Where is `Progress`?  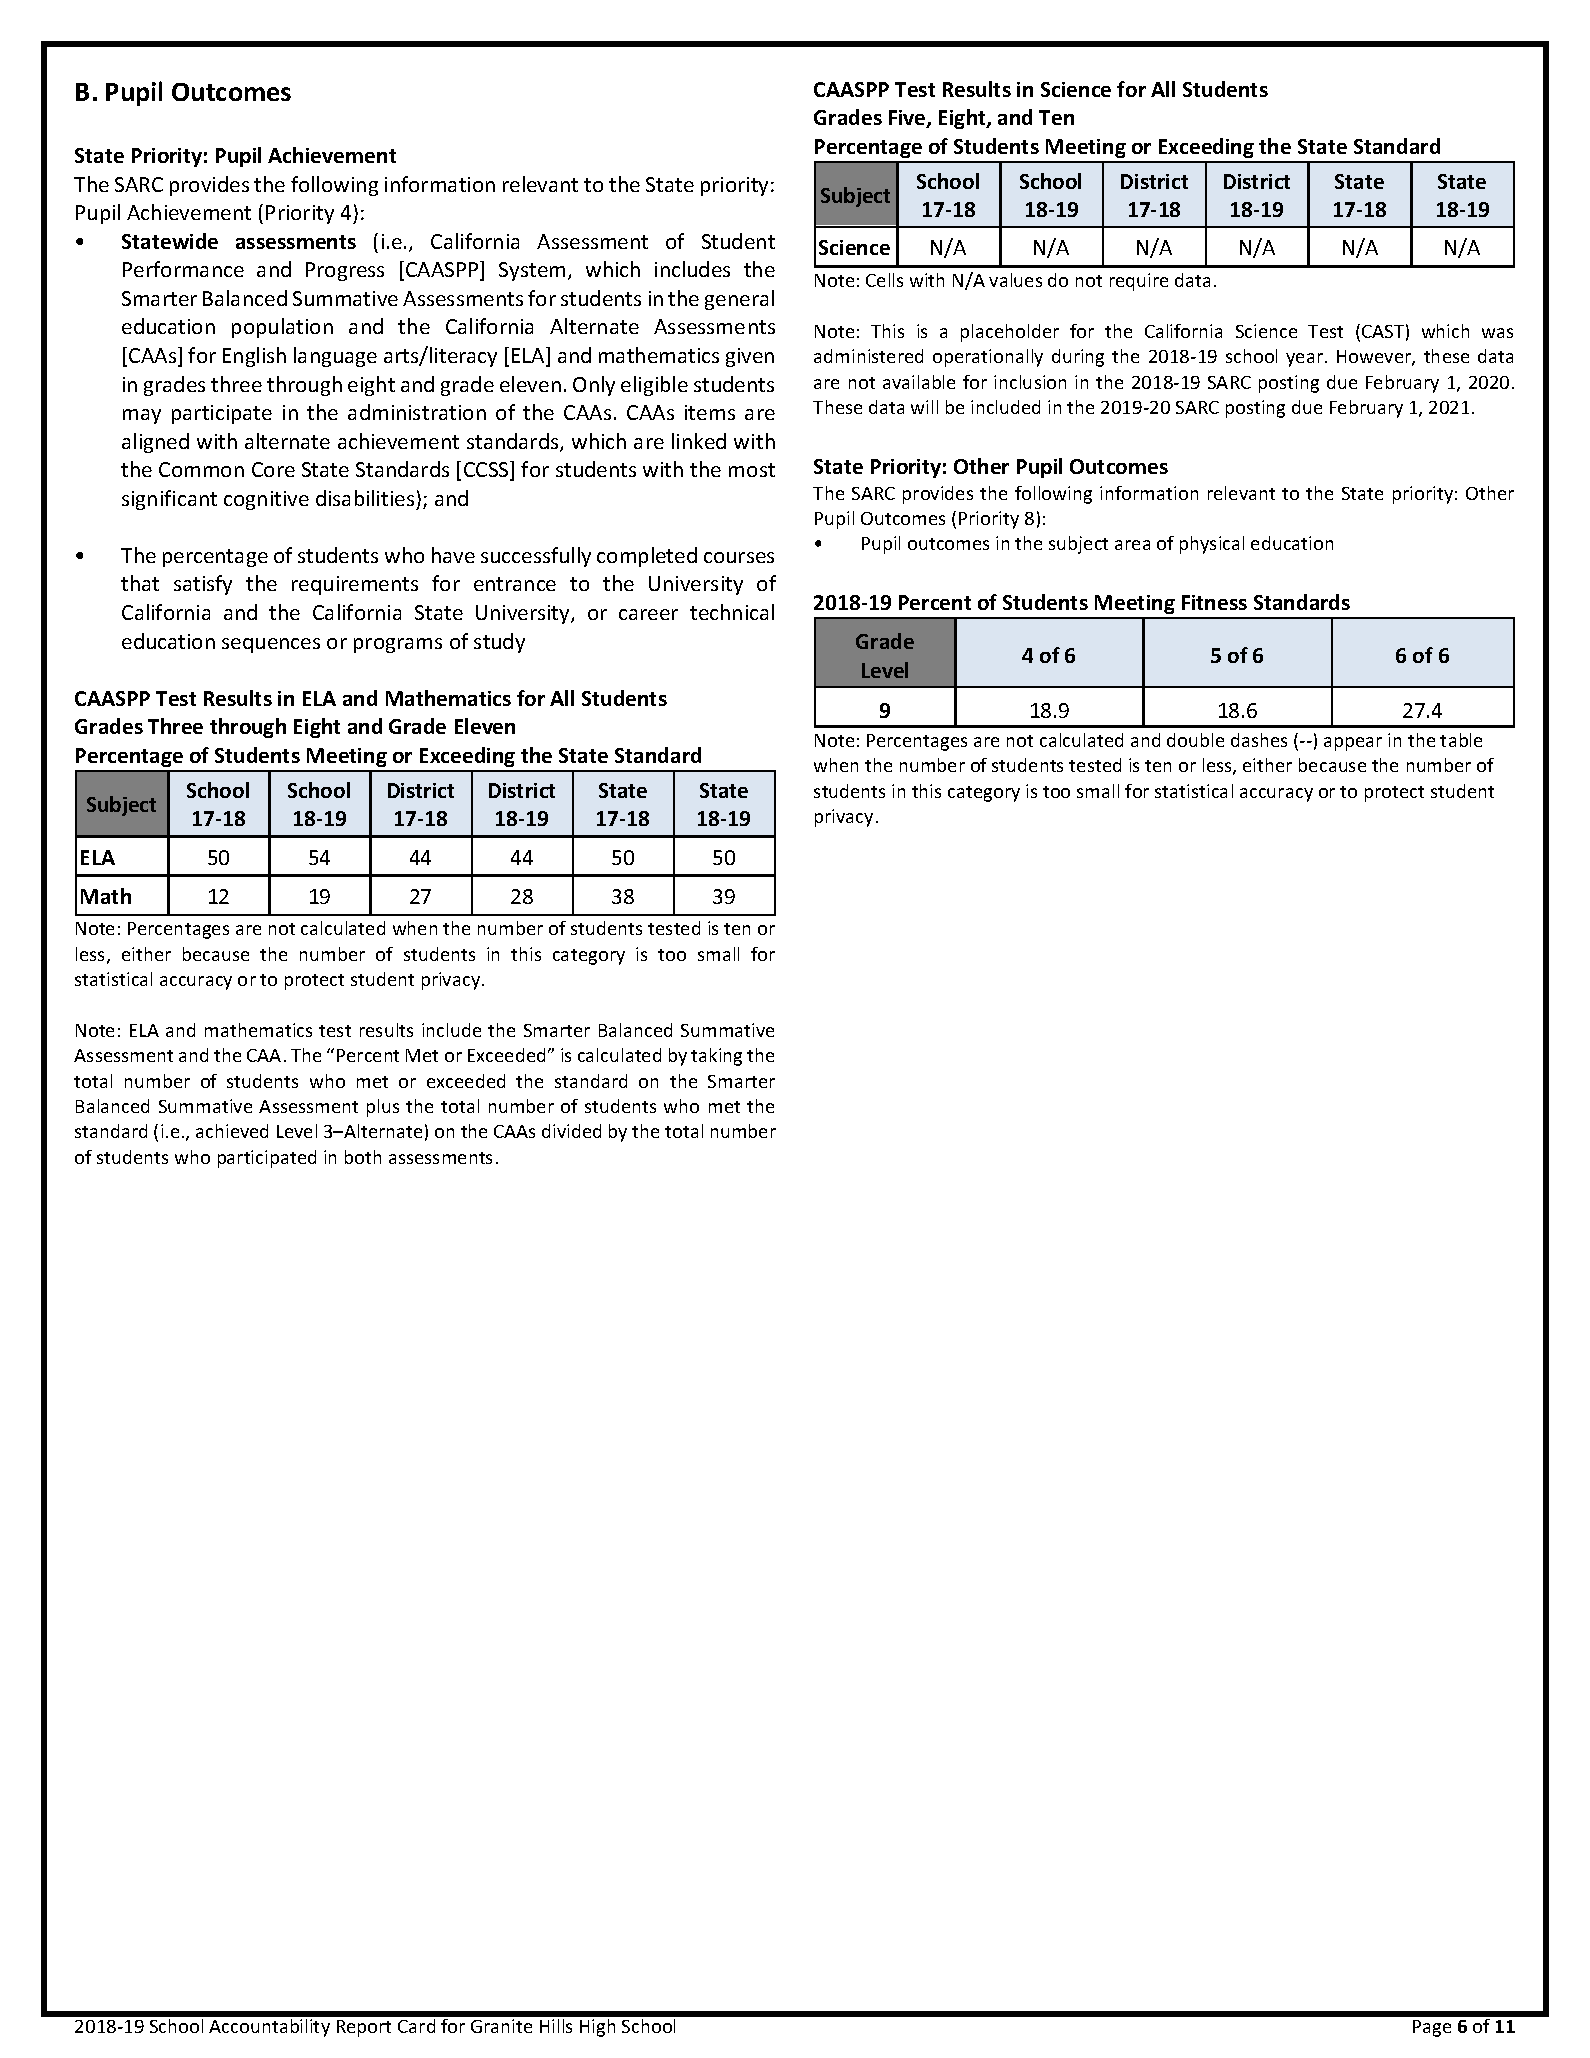 Progress is located at coordinates (345, 271).
